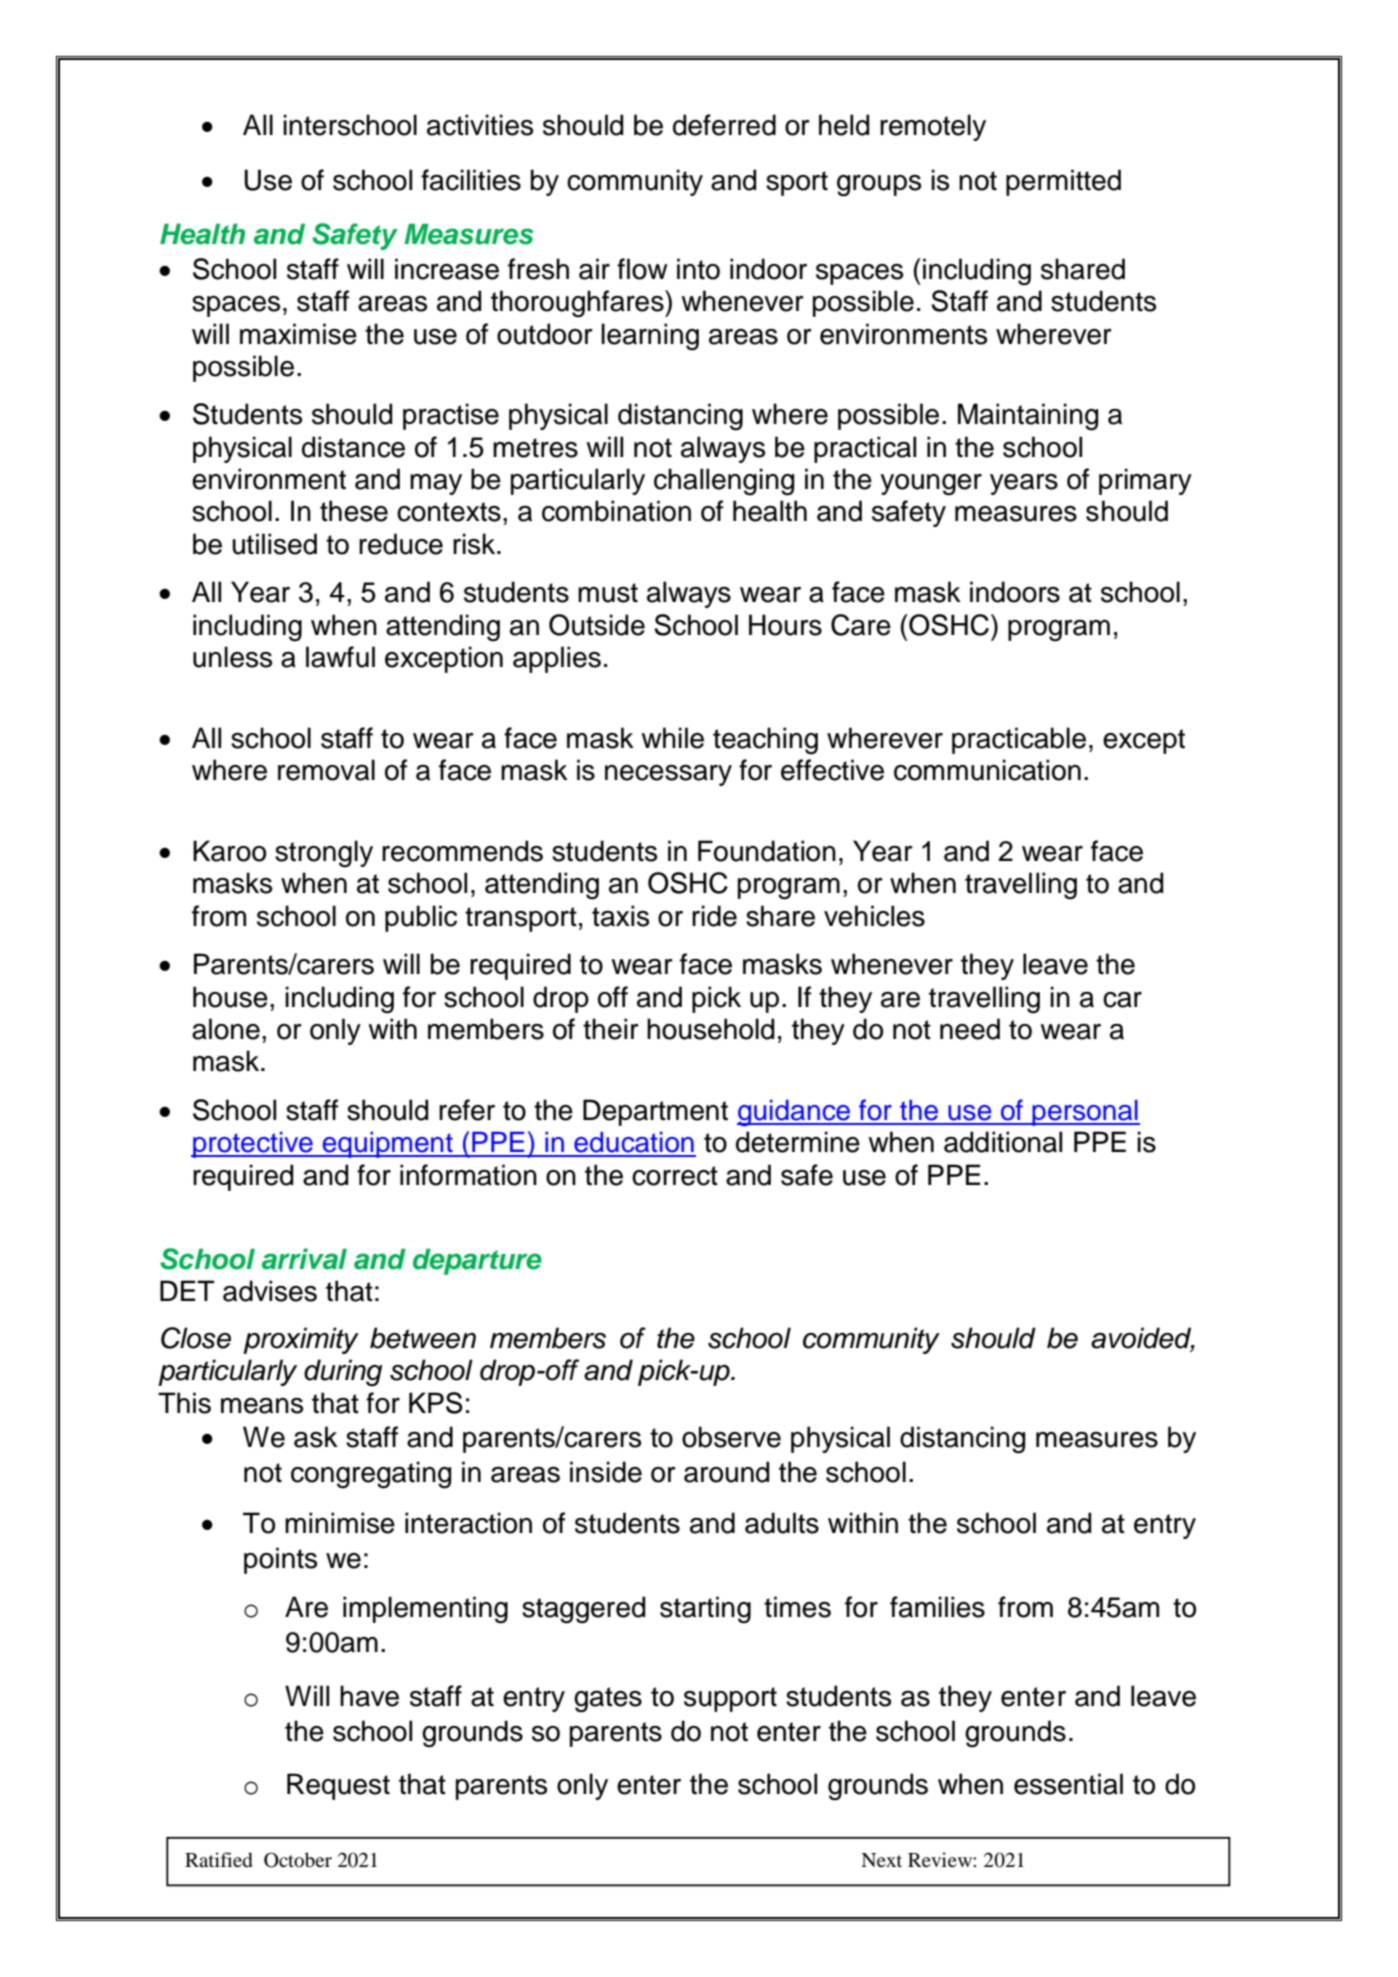  What do you see at coordinates (608, 593) in the page?
I see `must` at bounding box center [608, 593].
